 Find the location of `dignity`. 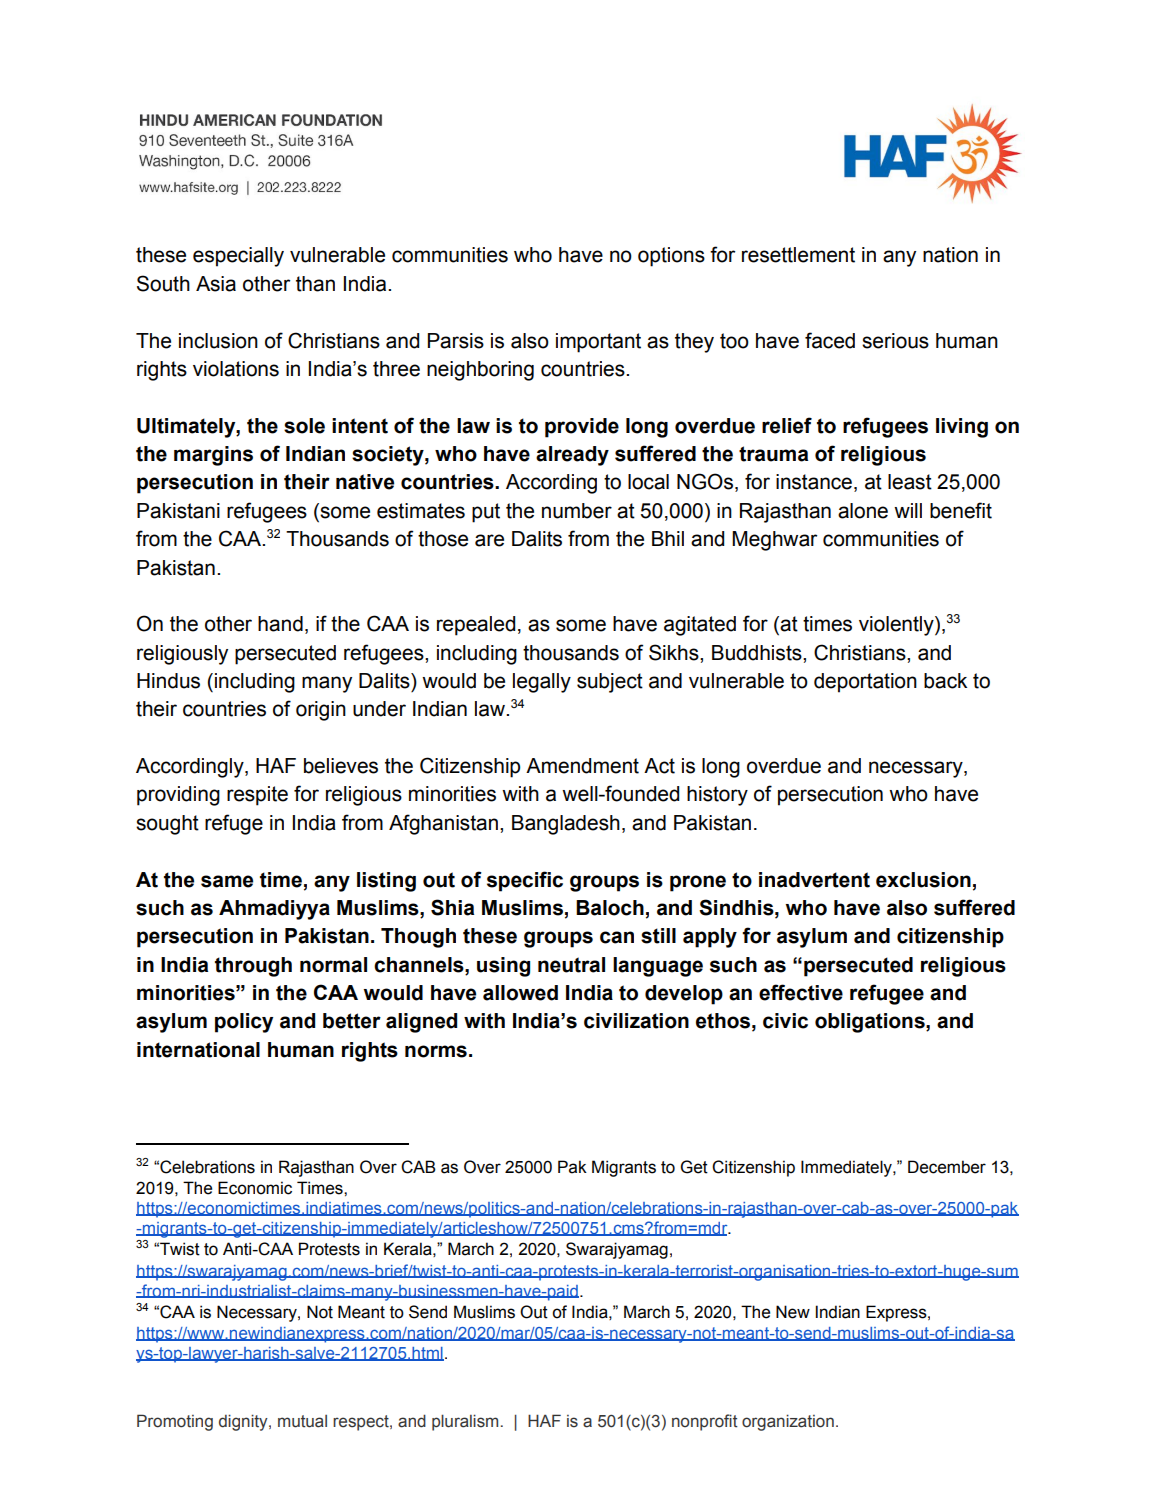

dignity is located at coordinates (244, 1422).
